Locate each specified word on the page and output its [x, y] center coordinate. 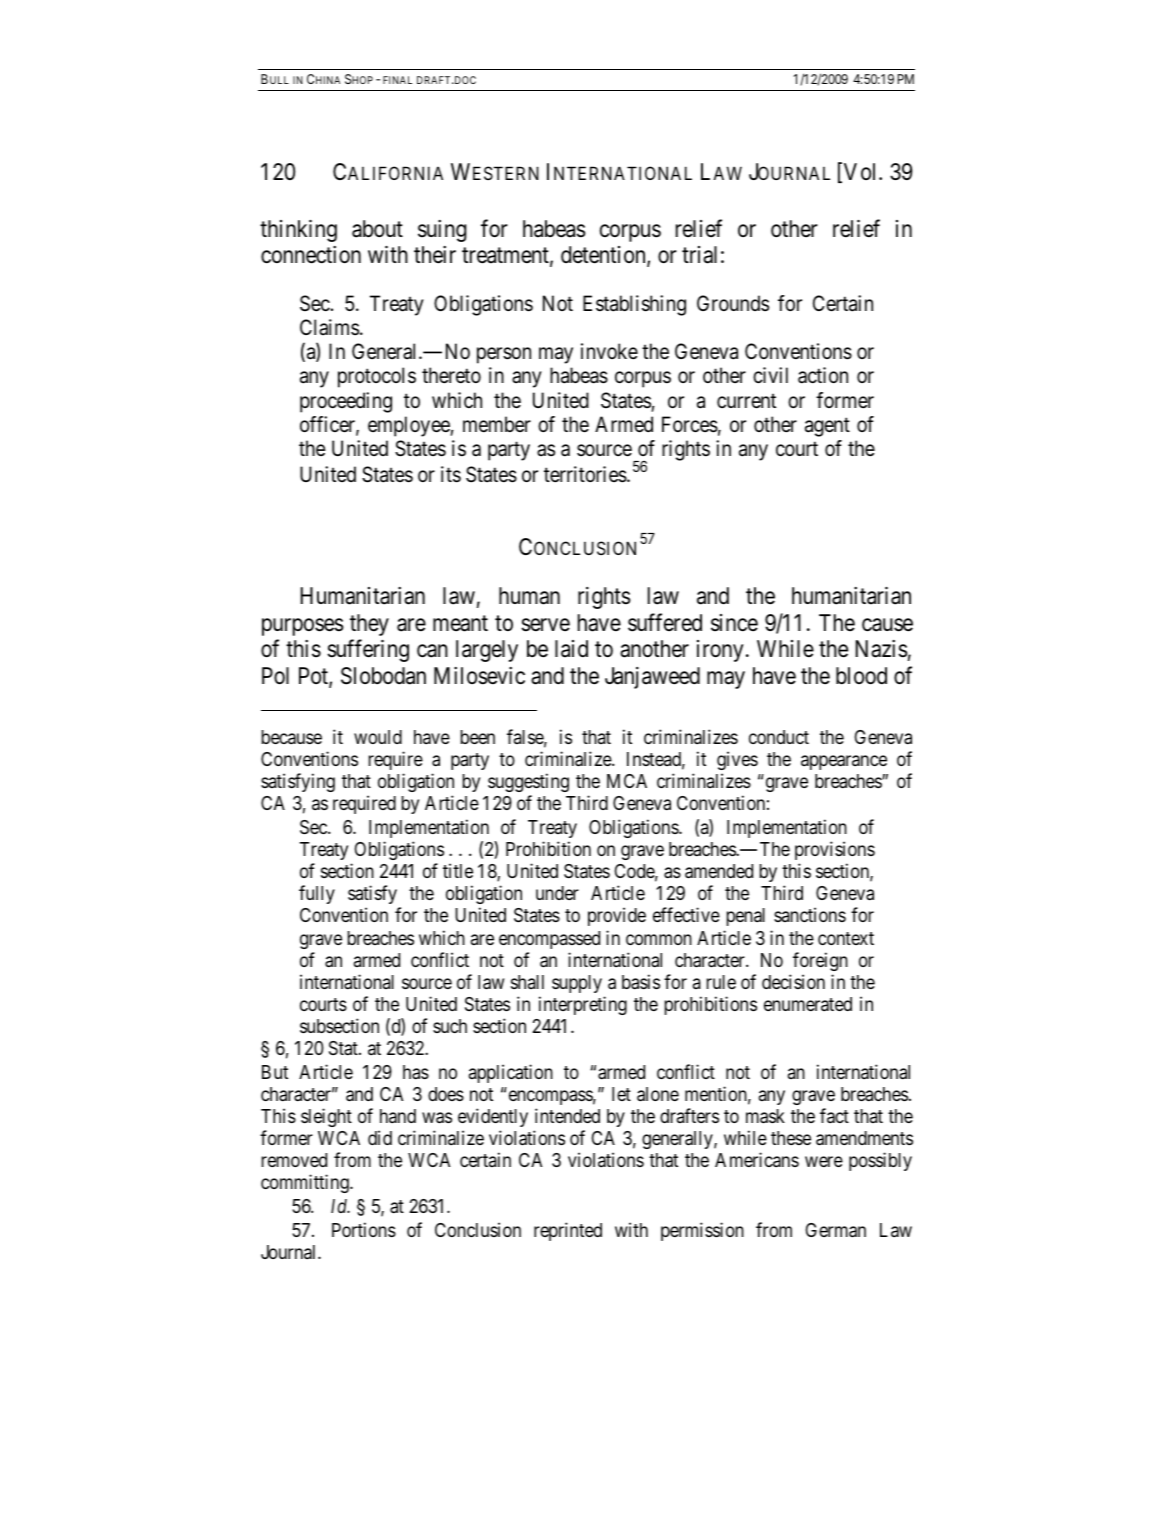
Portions [364, 1229]
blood [861, 676]
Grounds [733, 303]
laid [571, 649]
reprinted [568, 1231]
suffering [368, 650]
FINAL [397, 80]
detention [604, 256]
